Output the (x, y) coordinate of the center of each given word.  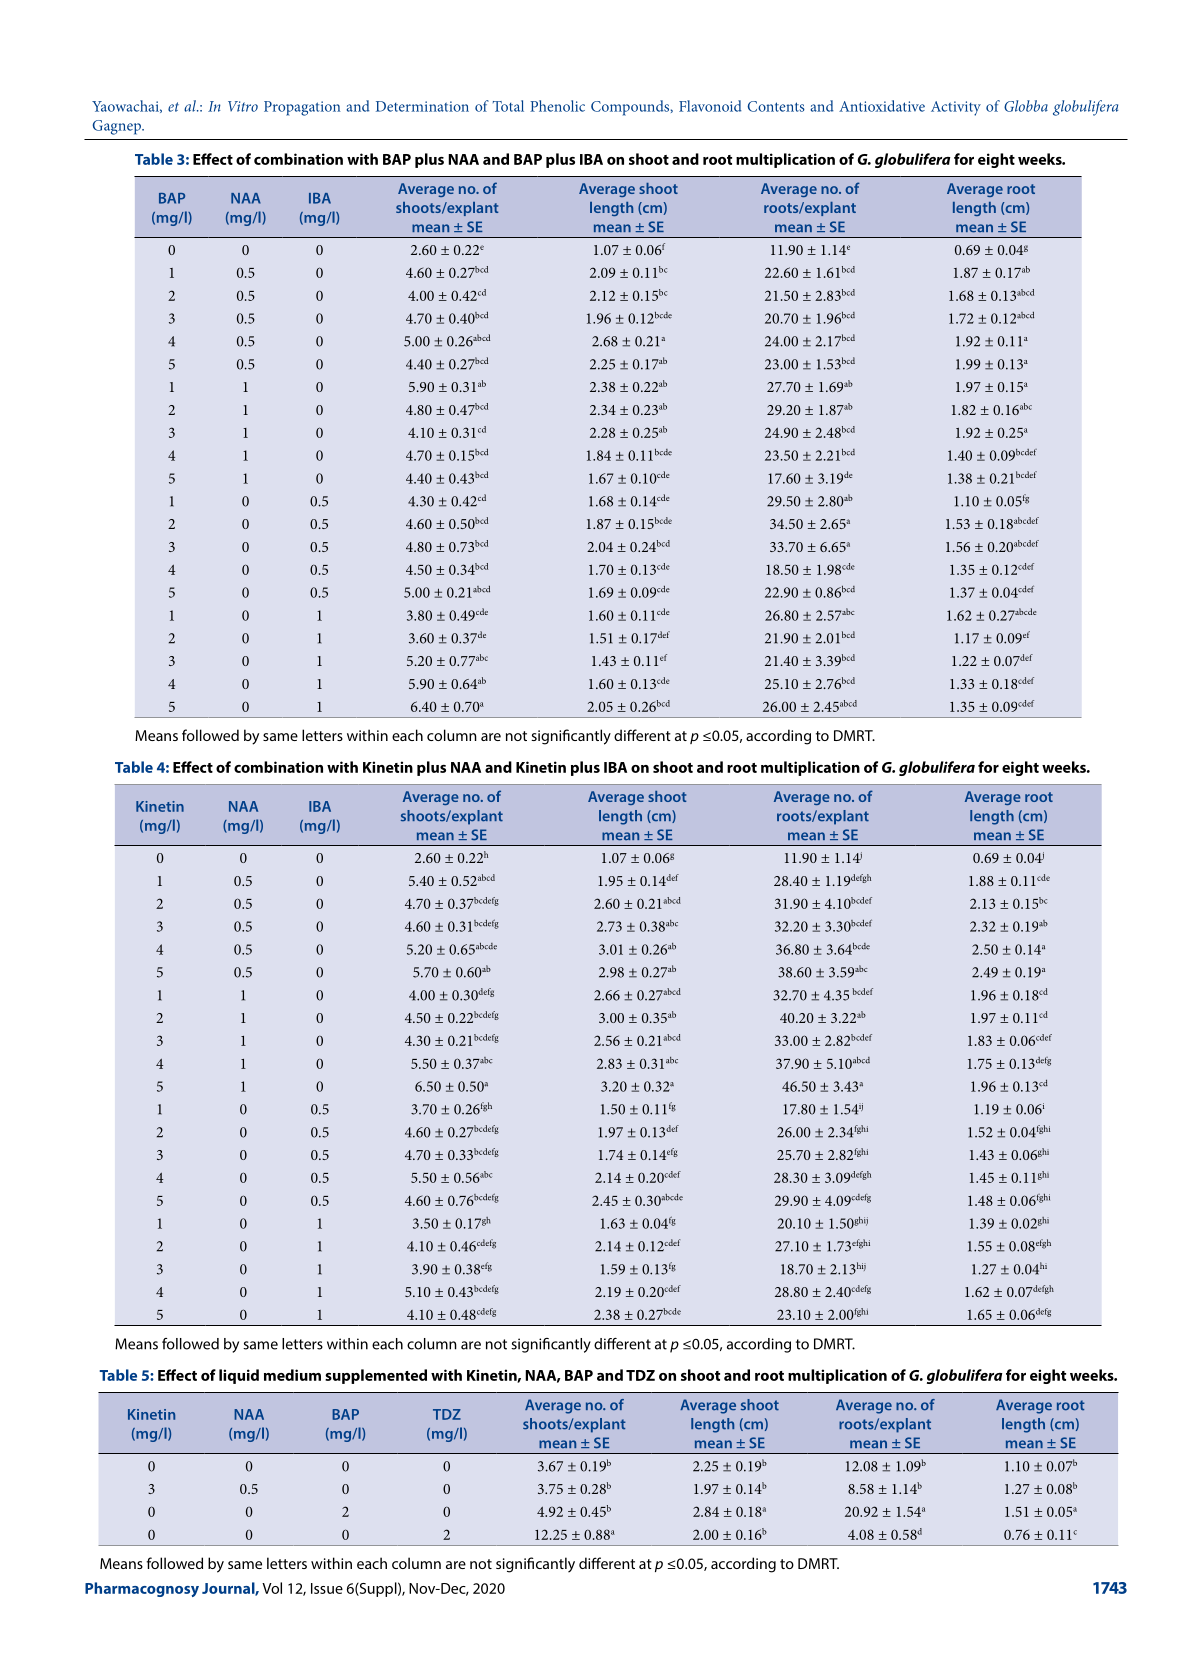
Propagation (302, 108)
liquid (239, 1376)
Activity (956, 108)
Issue (327, 1588)
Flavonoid (710, 106)
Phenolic (557, 106)
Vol (272, 1588)
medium (292, 1375)
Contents (776, 106)
